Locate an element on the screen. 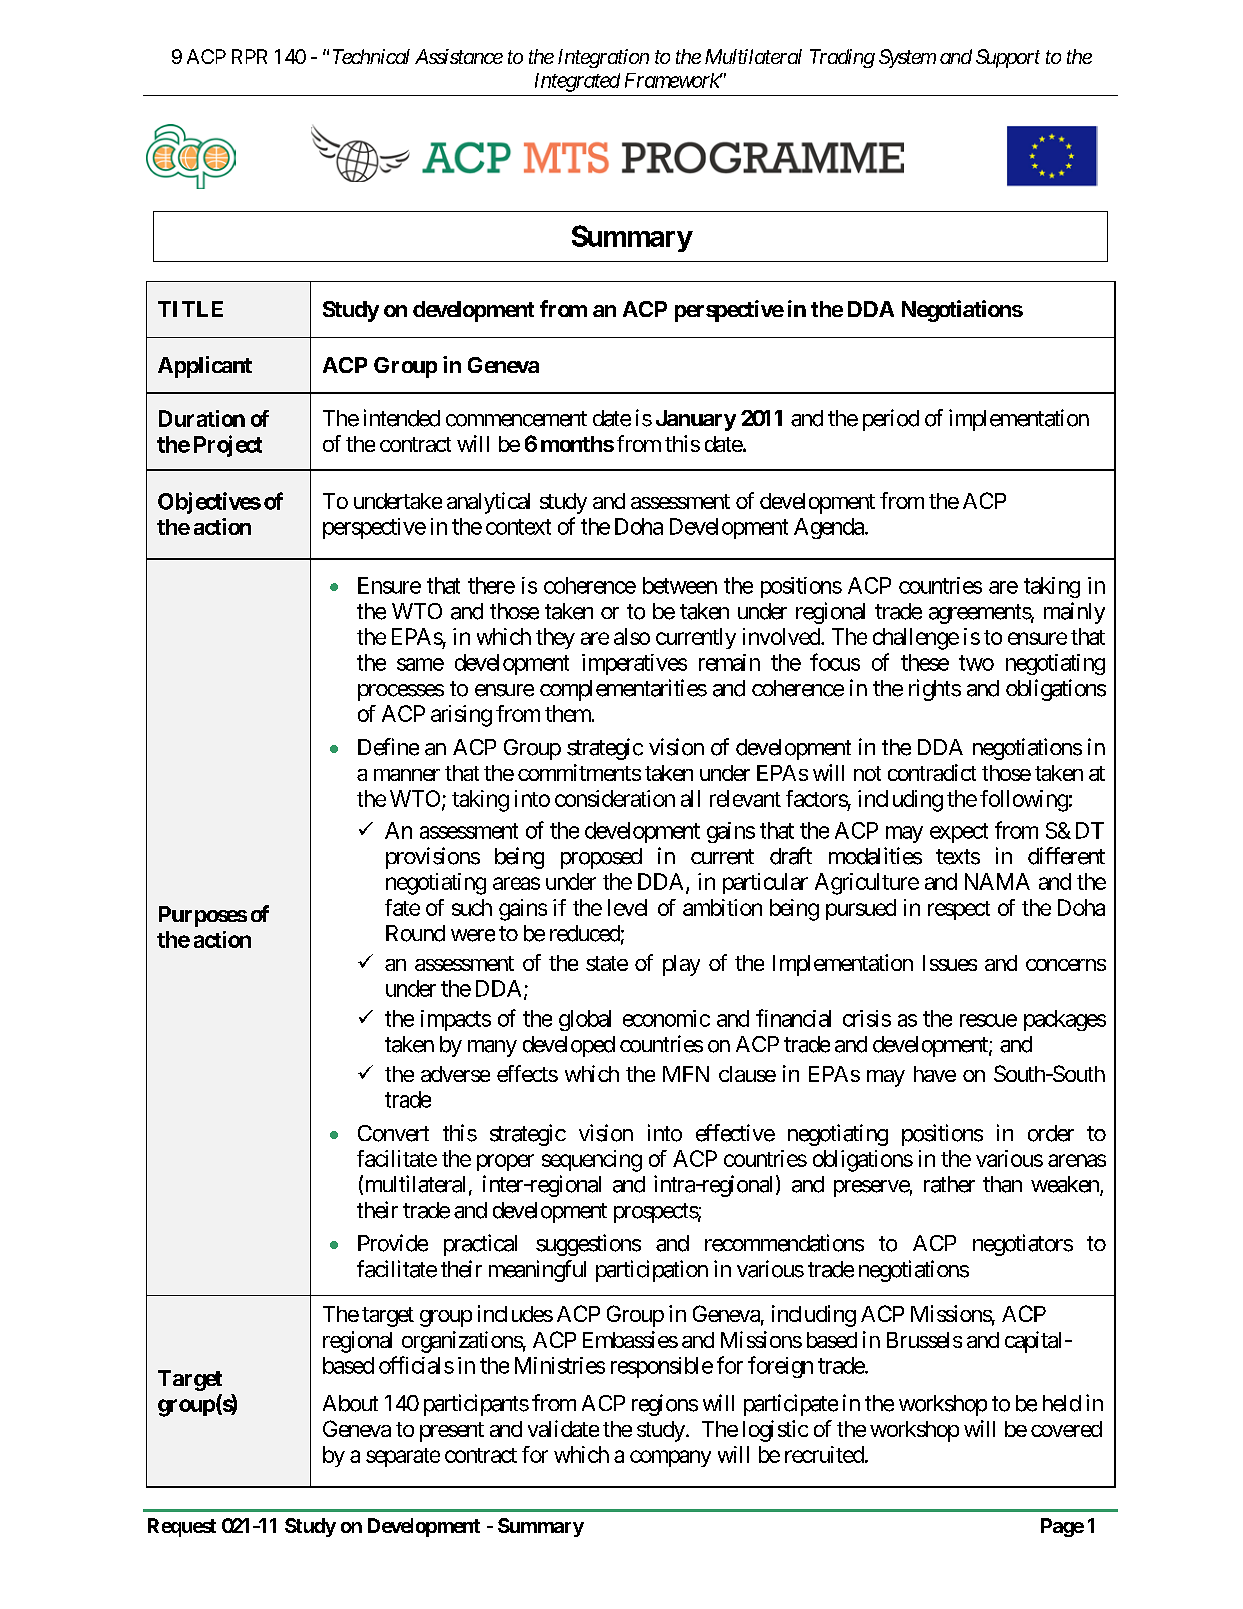  company is located at coordinates (670, 1458).
